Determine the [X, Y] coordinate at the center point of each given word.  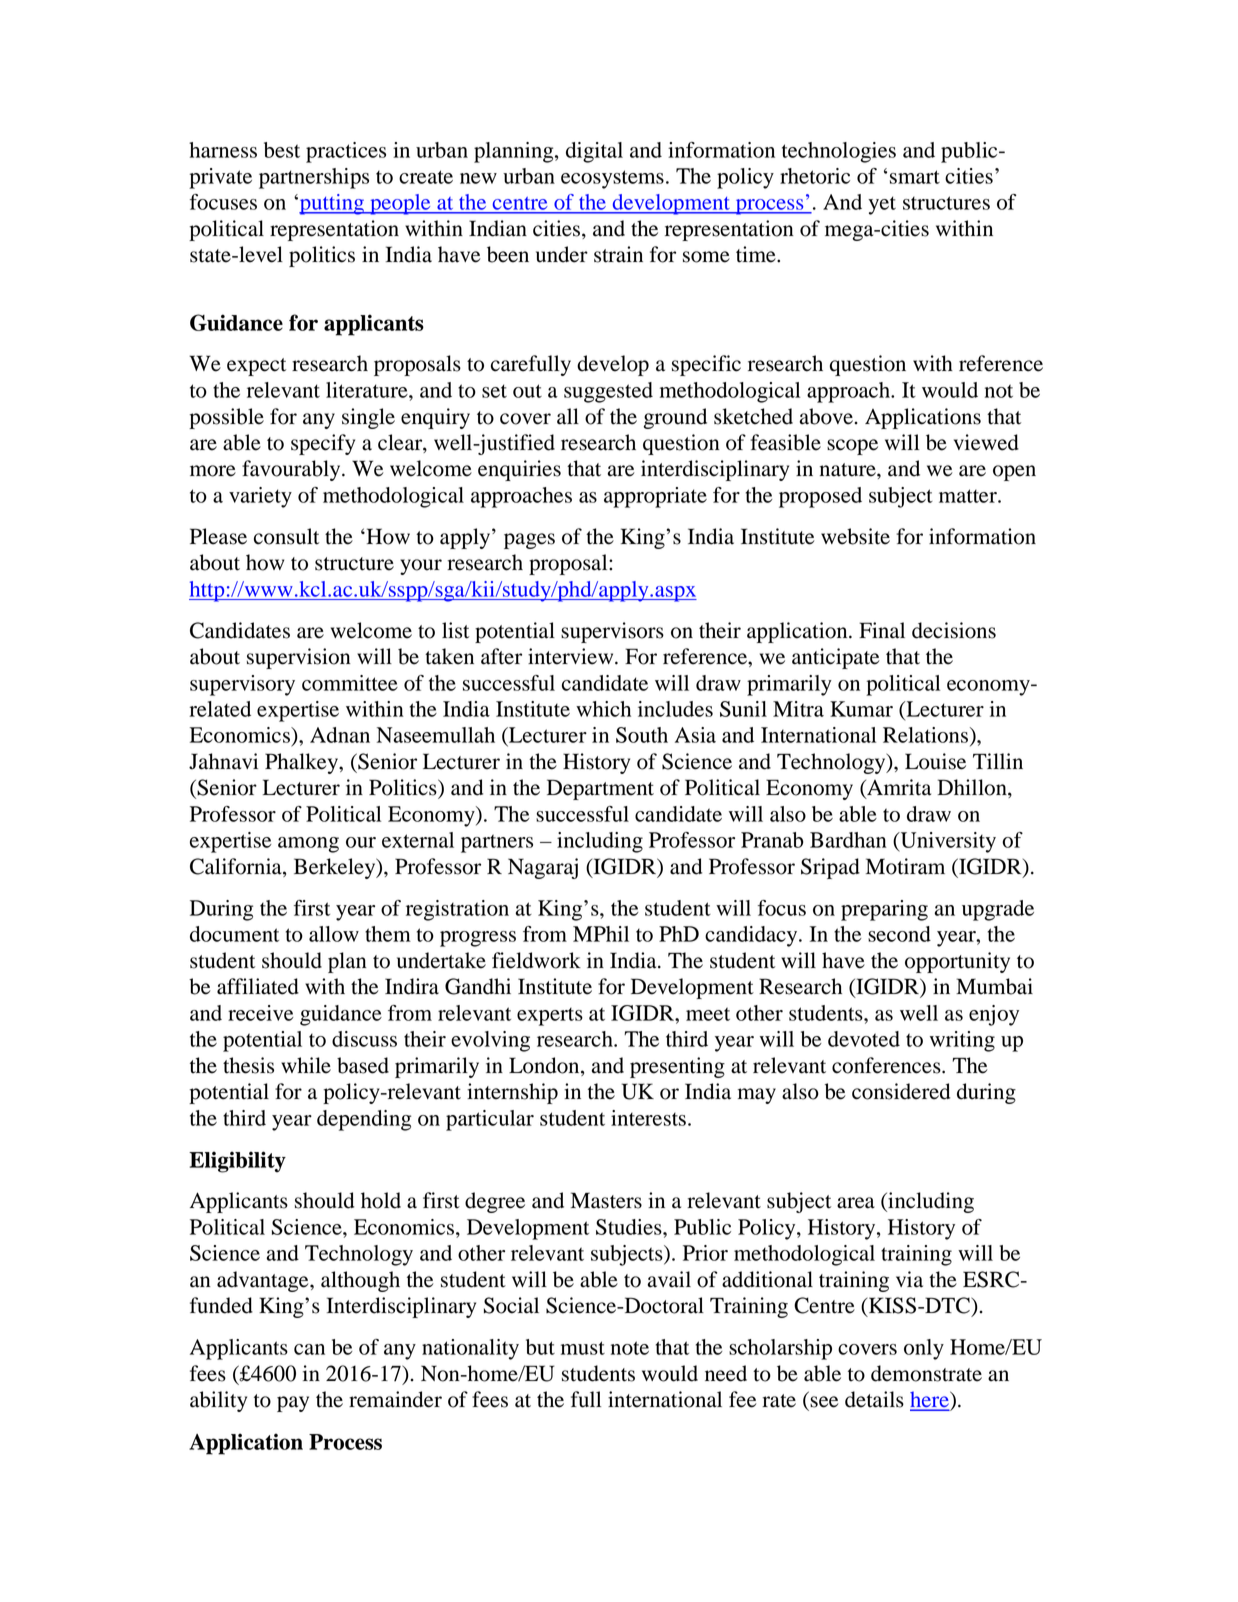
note [630, 1348]
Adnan [340, 735]
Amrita [898, 788]
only [924, 1349]
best [282, 150]
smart [915, 177]
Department [600, 789]
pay [293, 1404]
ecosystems [612, 179]
